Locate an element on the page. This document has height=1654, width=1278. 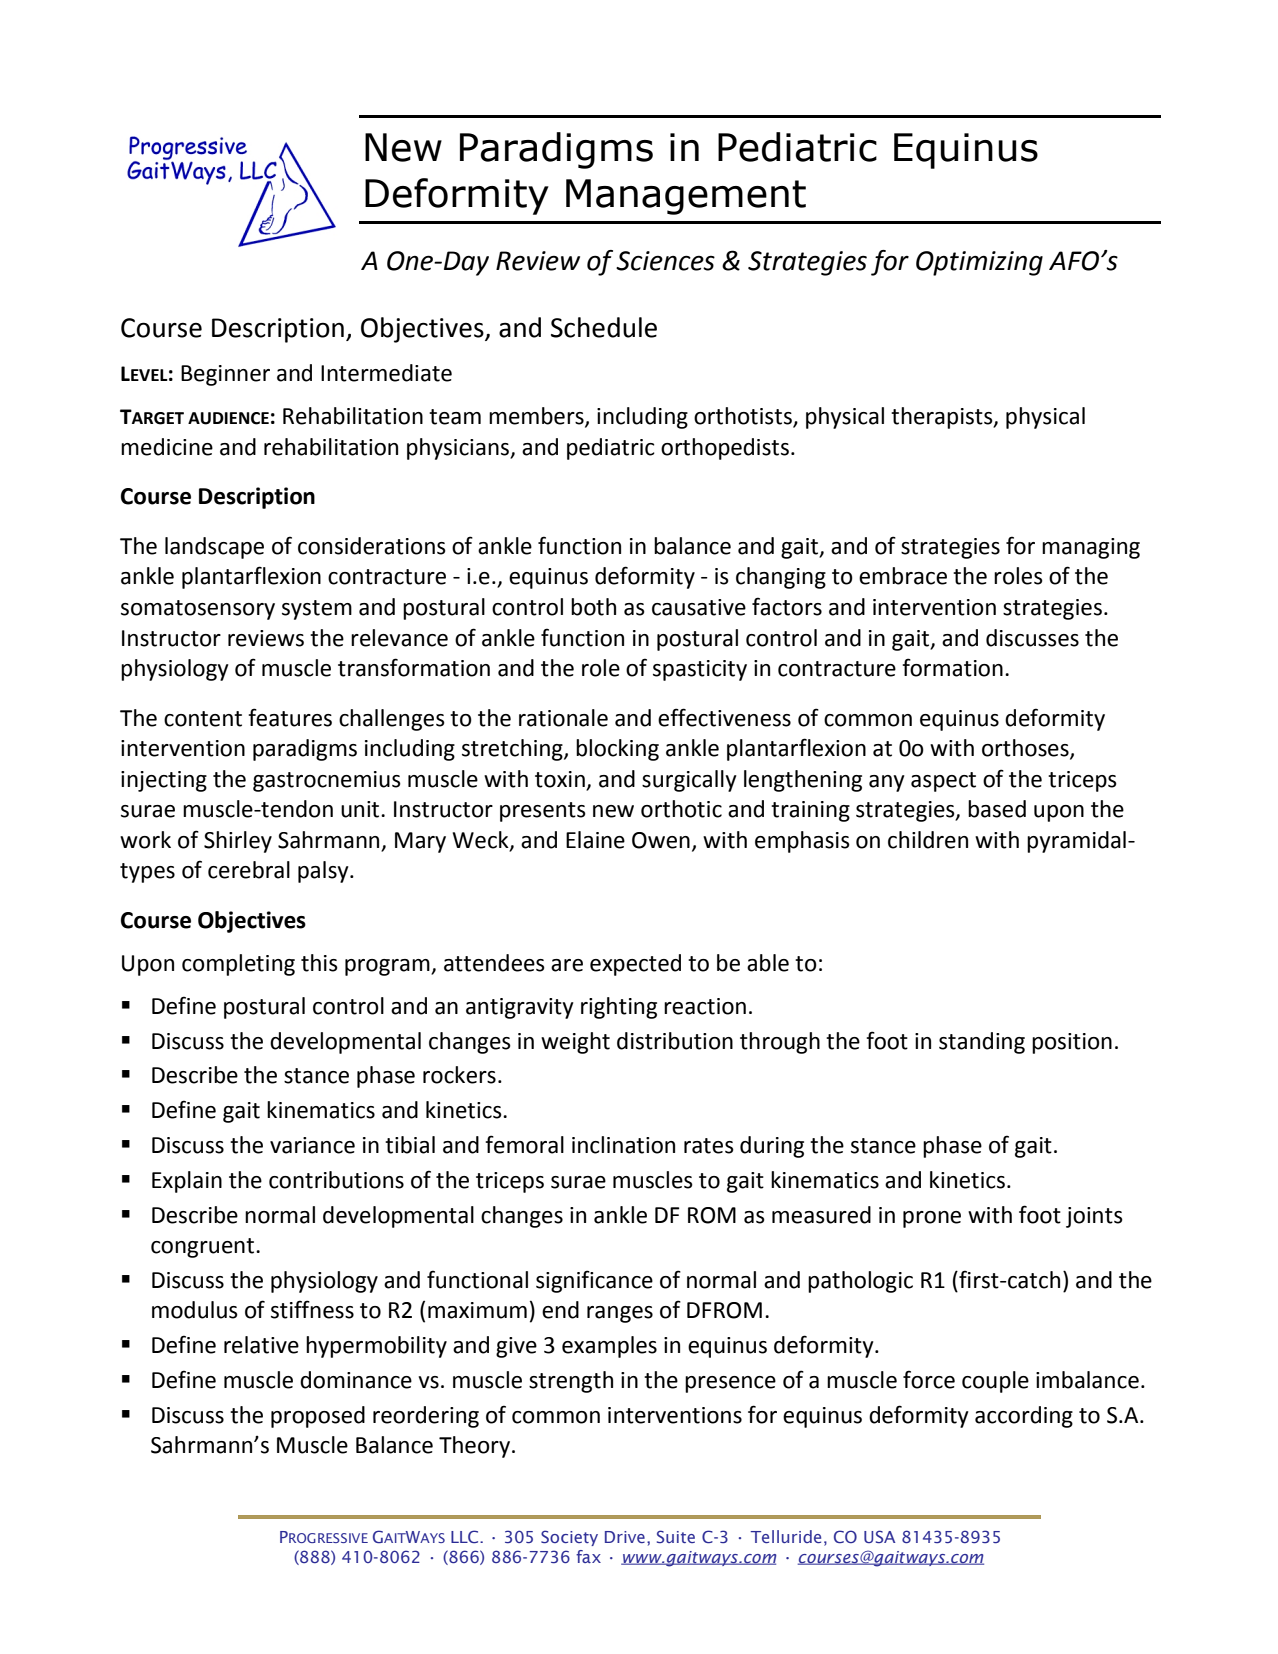
children is located at coordinates (928, 840).
